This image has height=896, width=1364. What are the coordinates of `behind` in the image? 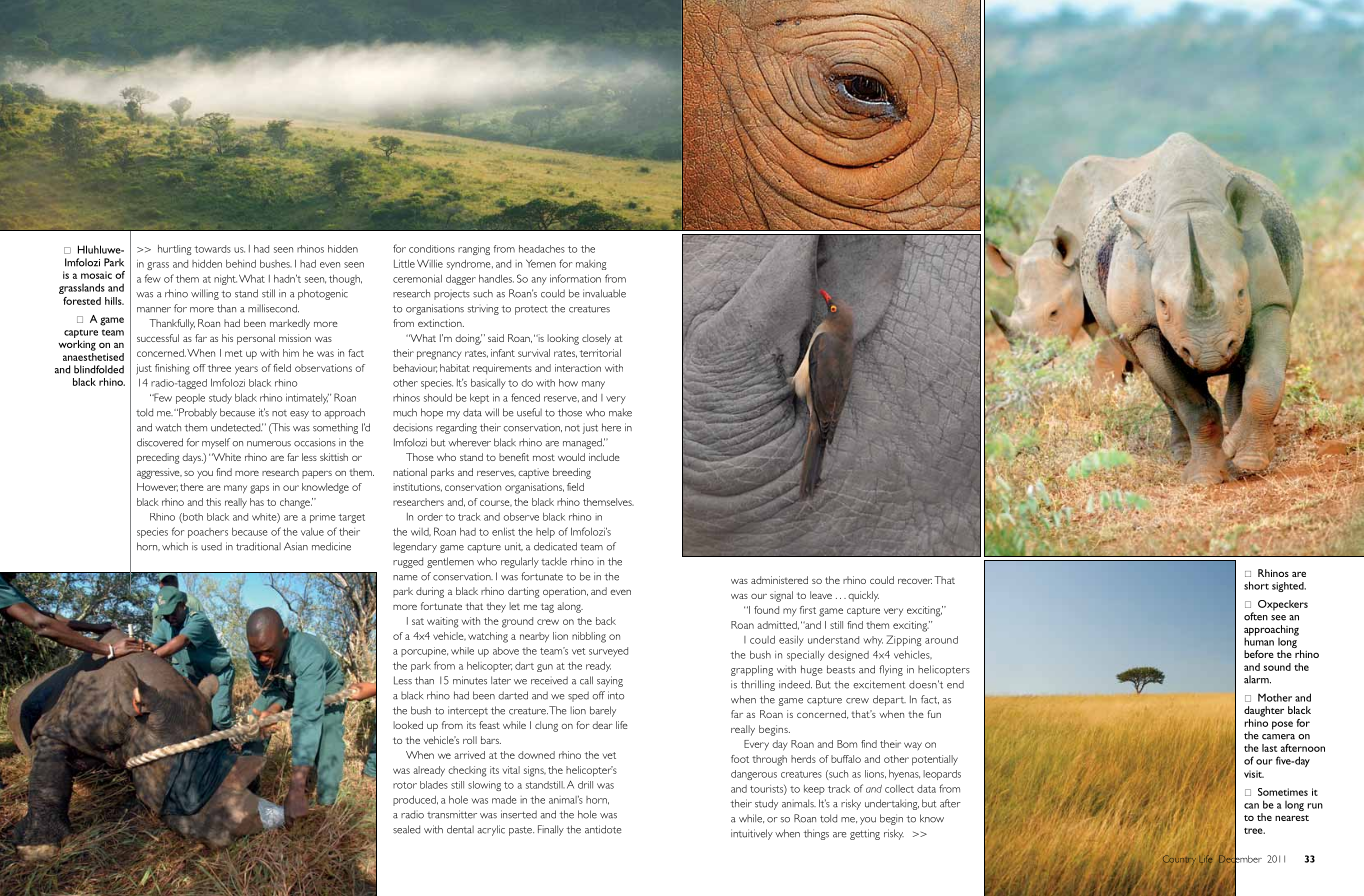 It's located at (241, 264).
